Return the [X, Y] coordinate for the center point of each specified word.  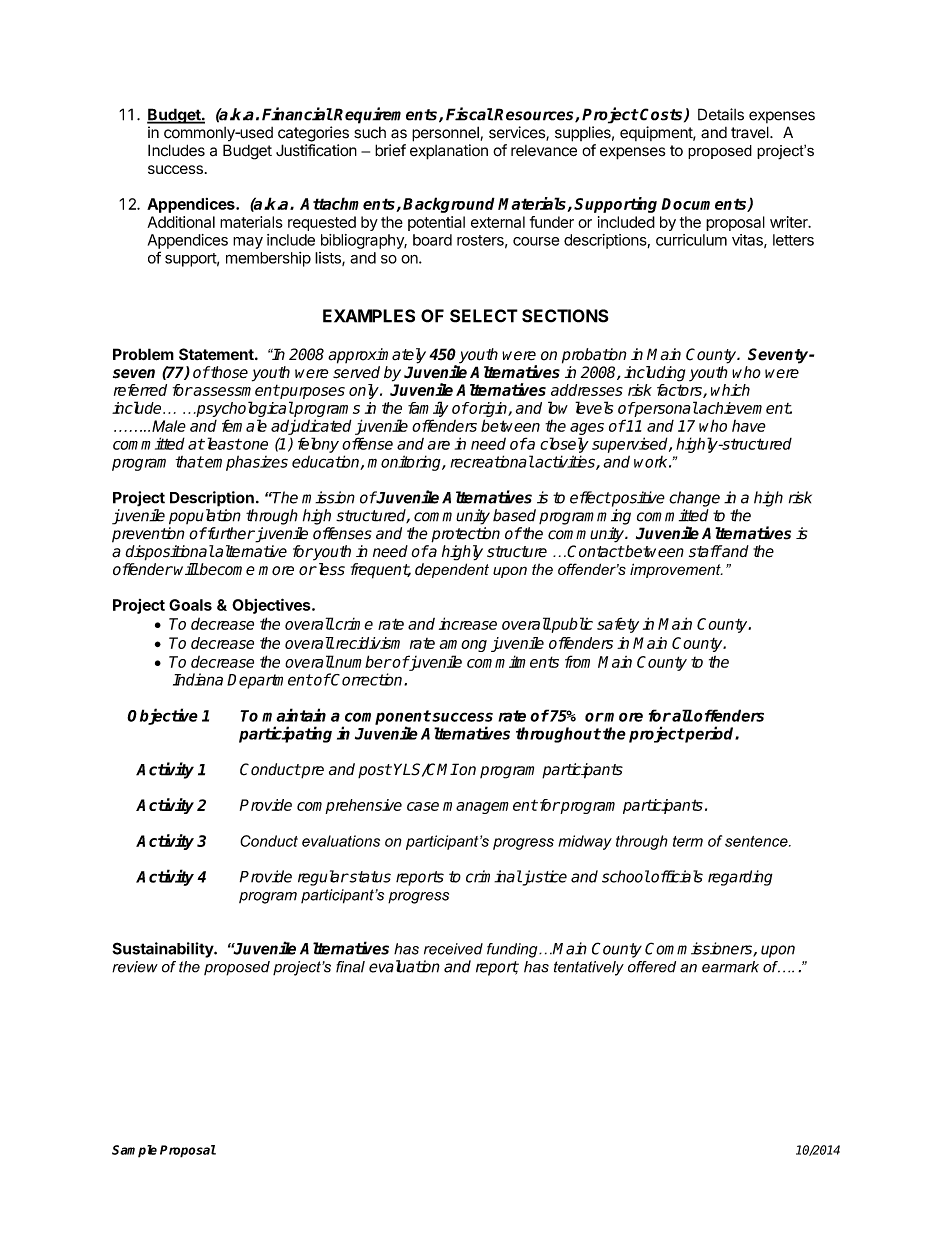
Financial [297, 114]
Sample [134, 1151]
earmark [730, 967]
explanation [449, 152]
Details [721, 114]
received [453, 949]
